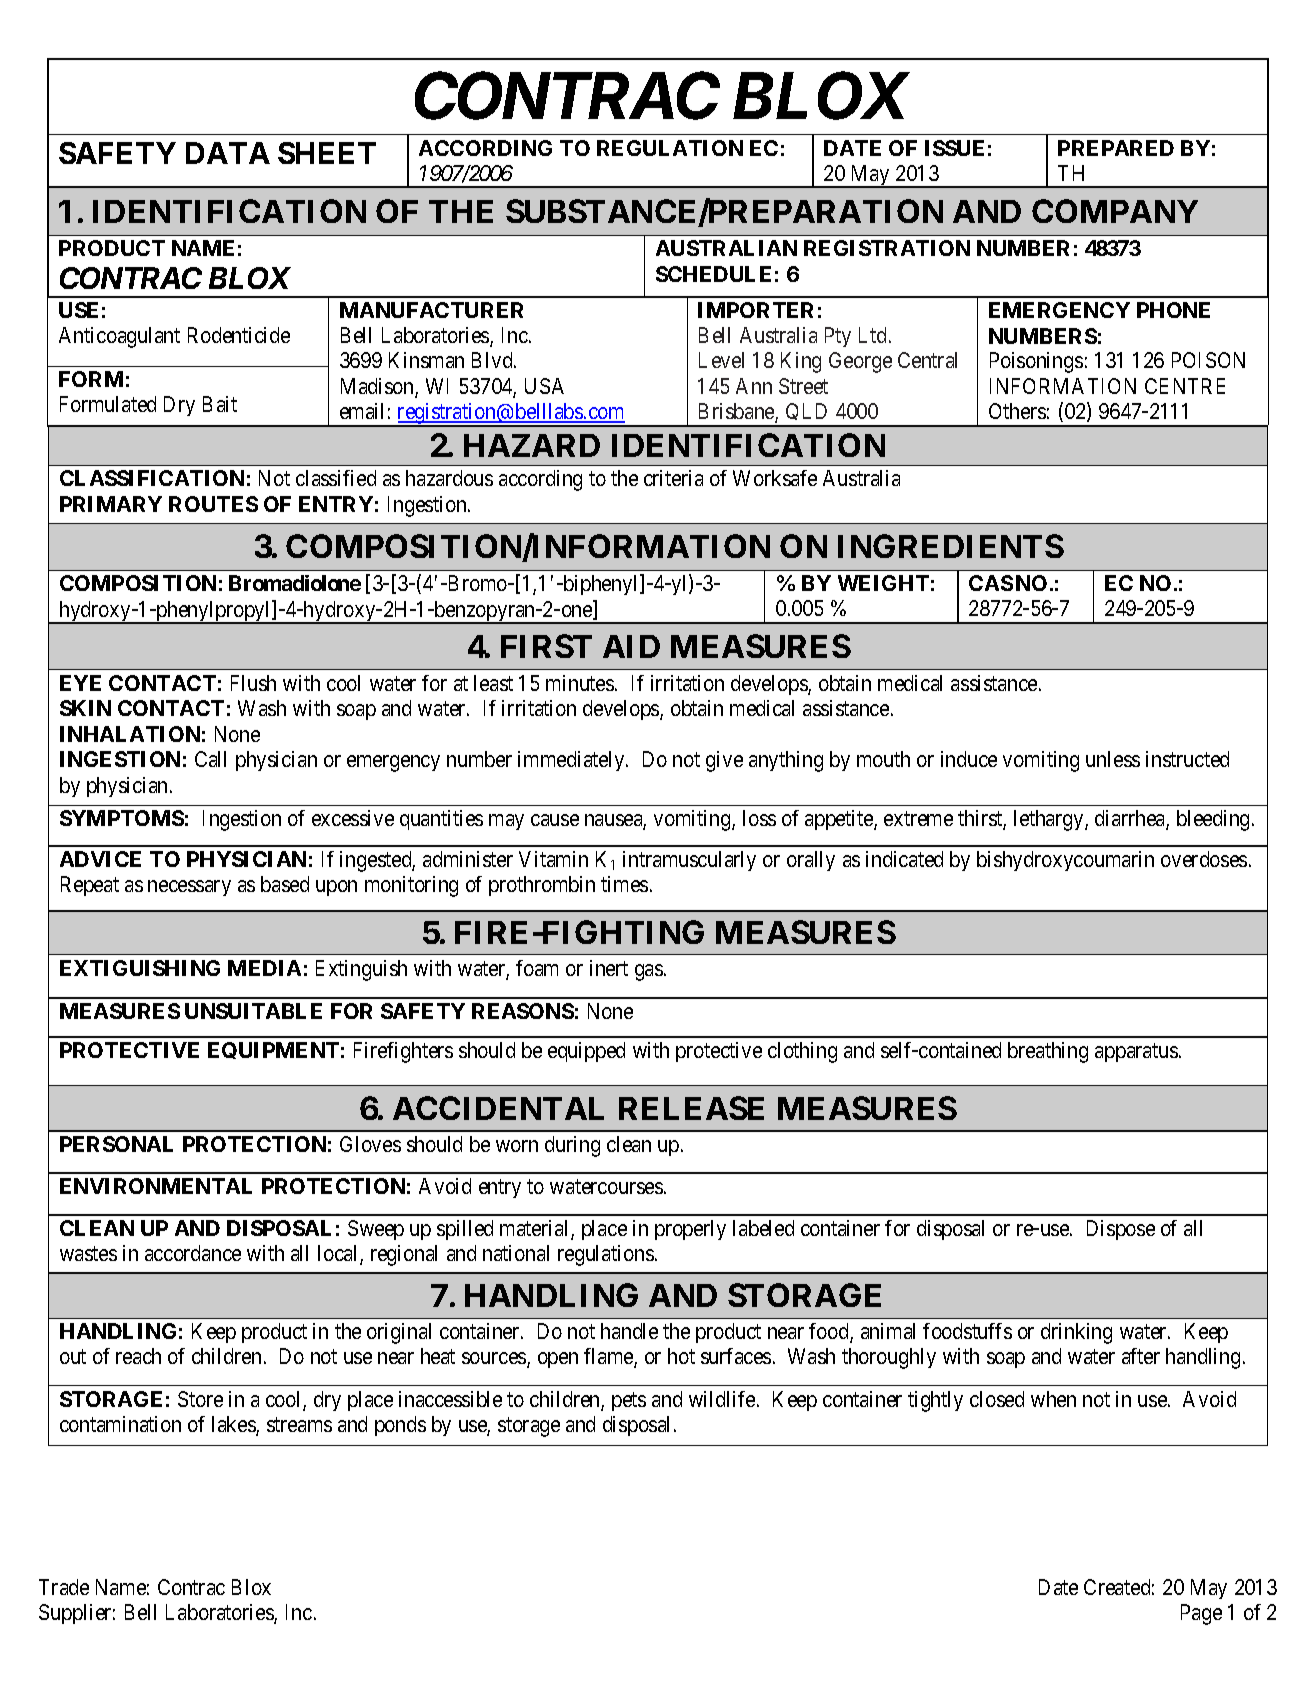 This screenshot has width=1316, height=1703. What do you see at coordinates (64, 1587) in the screenshot?
I see `Trade` at bounding box center [64, 1587].
